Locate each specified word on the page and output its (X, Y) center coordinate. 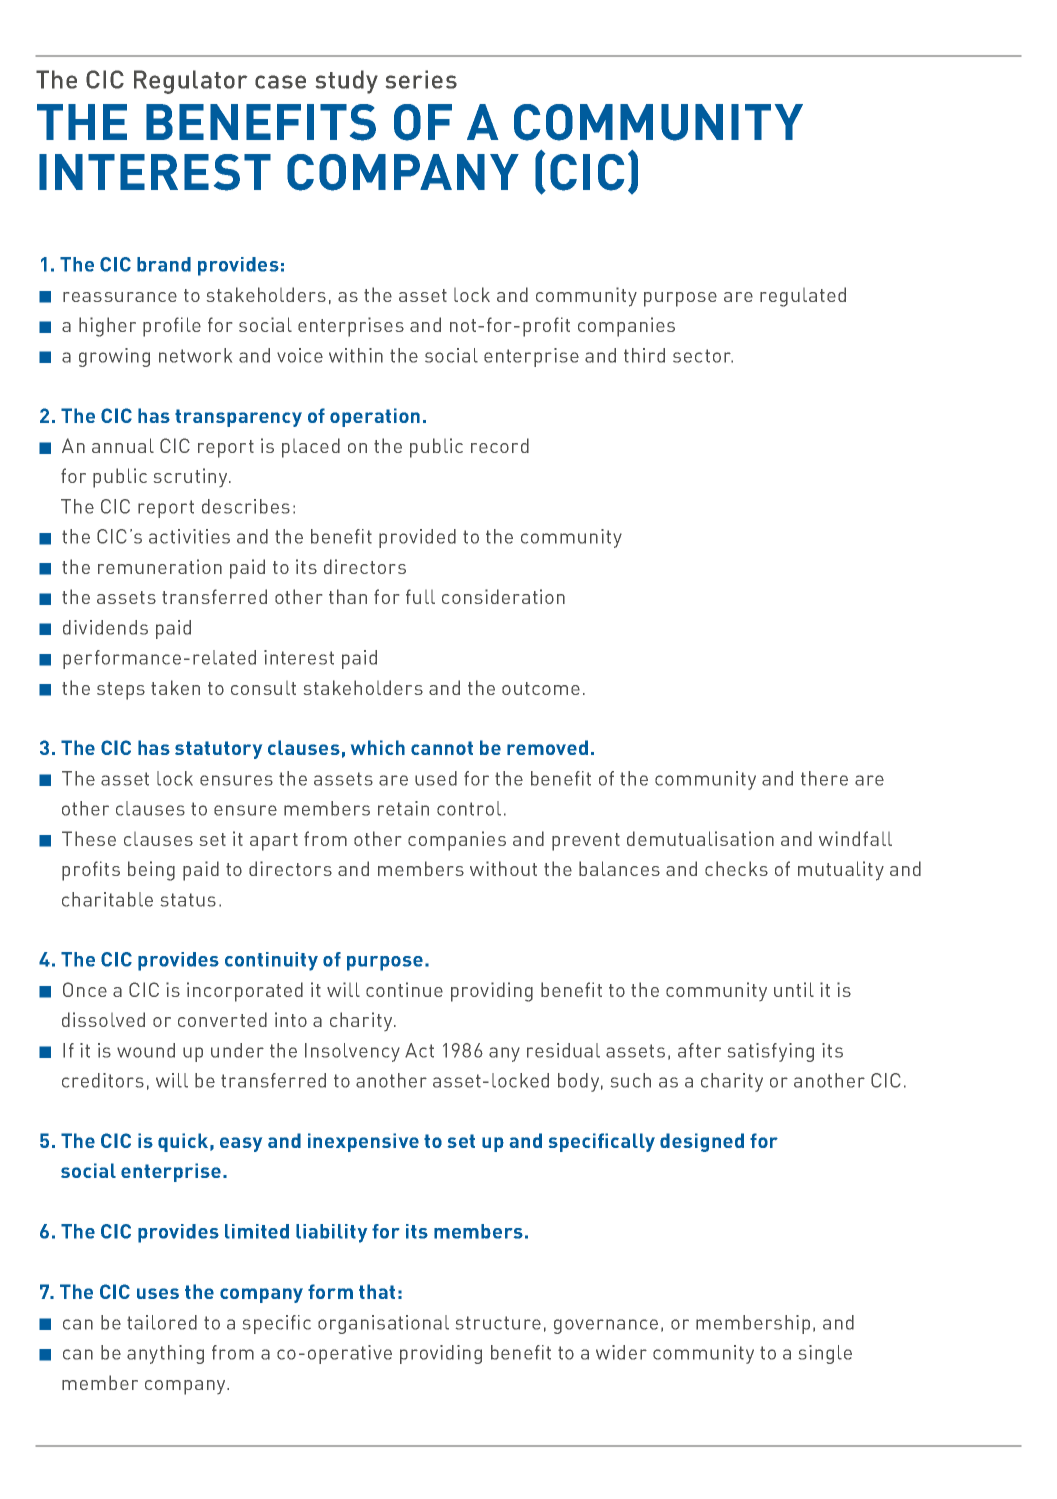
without (503, 868)
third (644, 355)
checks (736, 868)
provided (417, 538)
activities (189, 536)
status (188, 900)
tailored (162, 1322)
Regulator (190, 82)
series (421, 79)
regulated (803, 297)
